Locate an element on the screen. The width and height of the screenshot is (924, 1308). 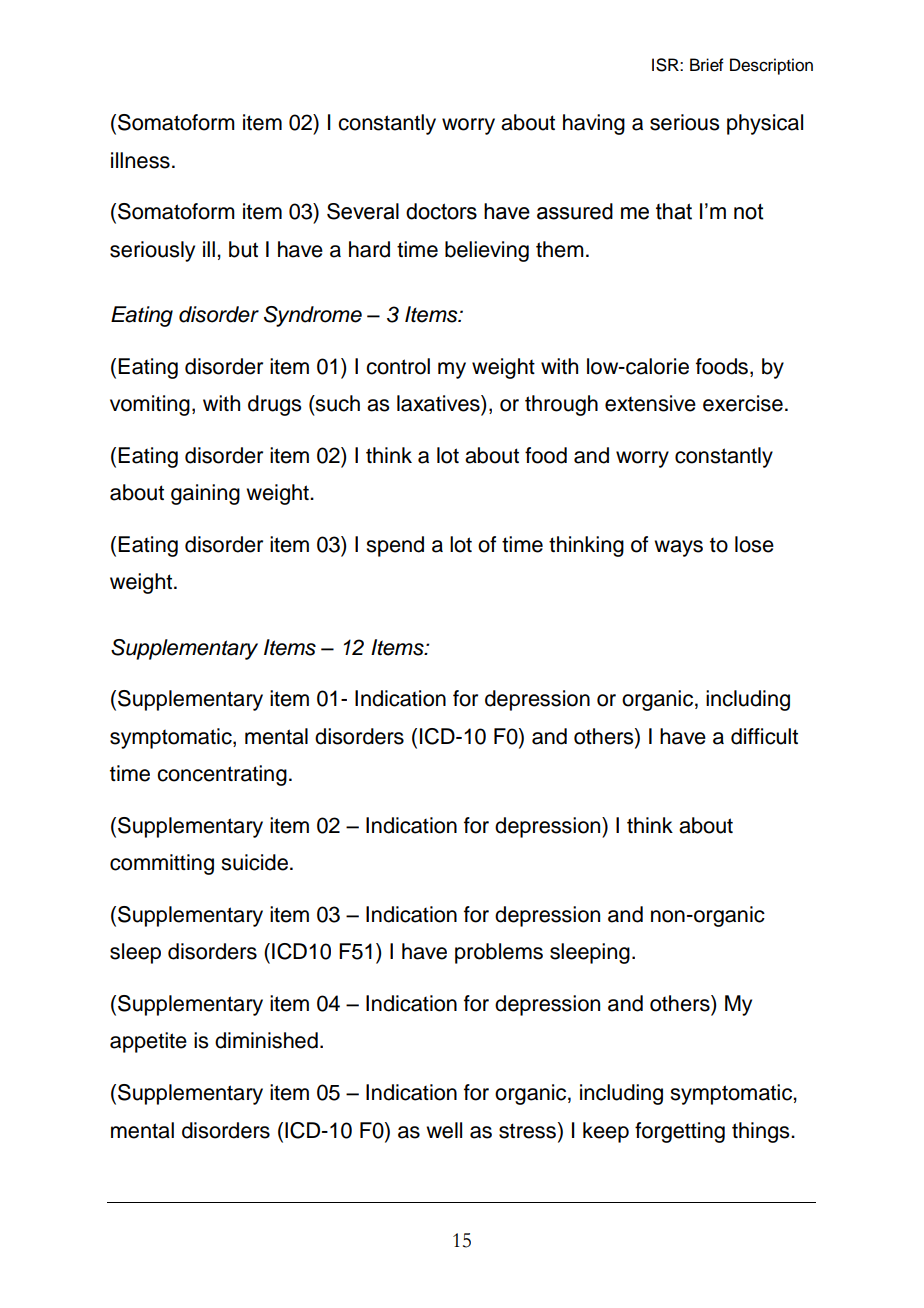
suicide is located at coordinates (254, 862).
